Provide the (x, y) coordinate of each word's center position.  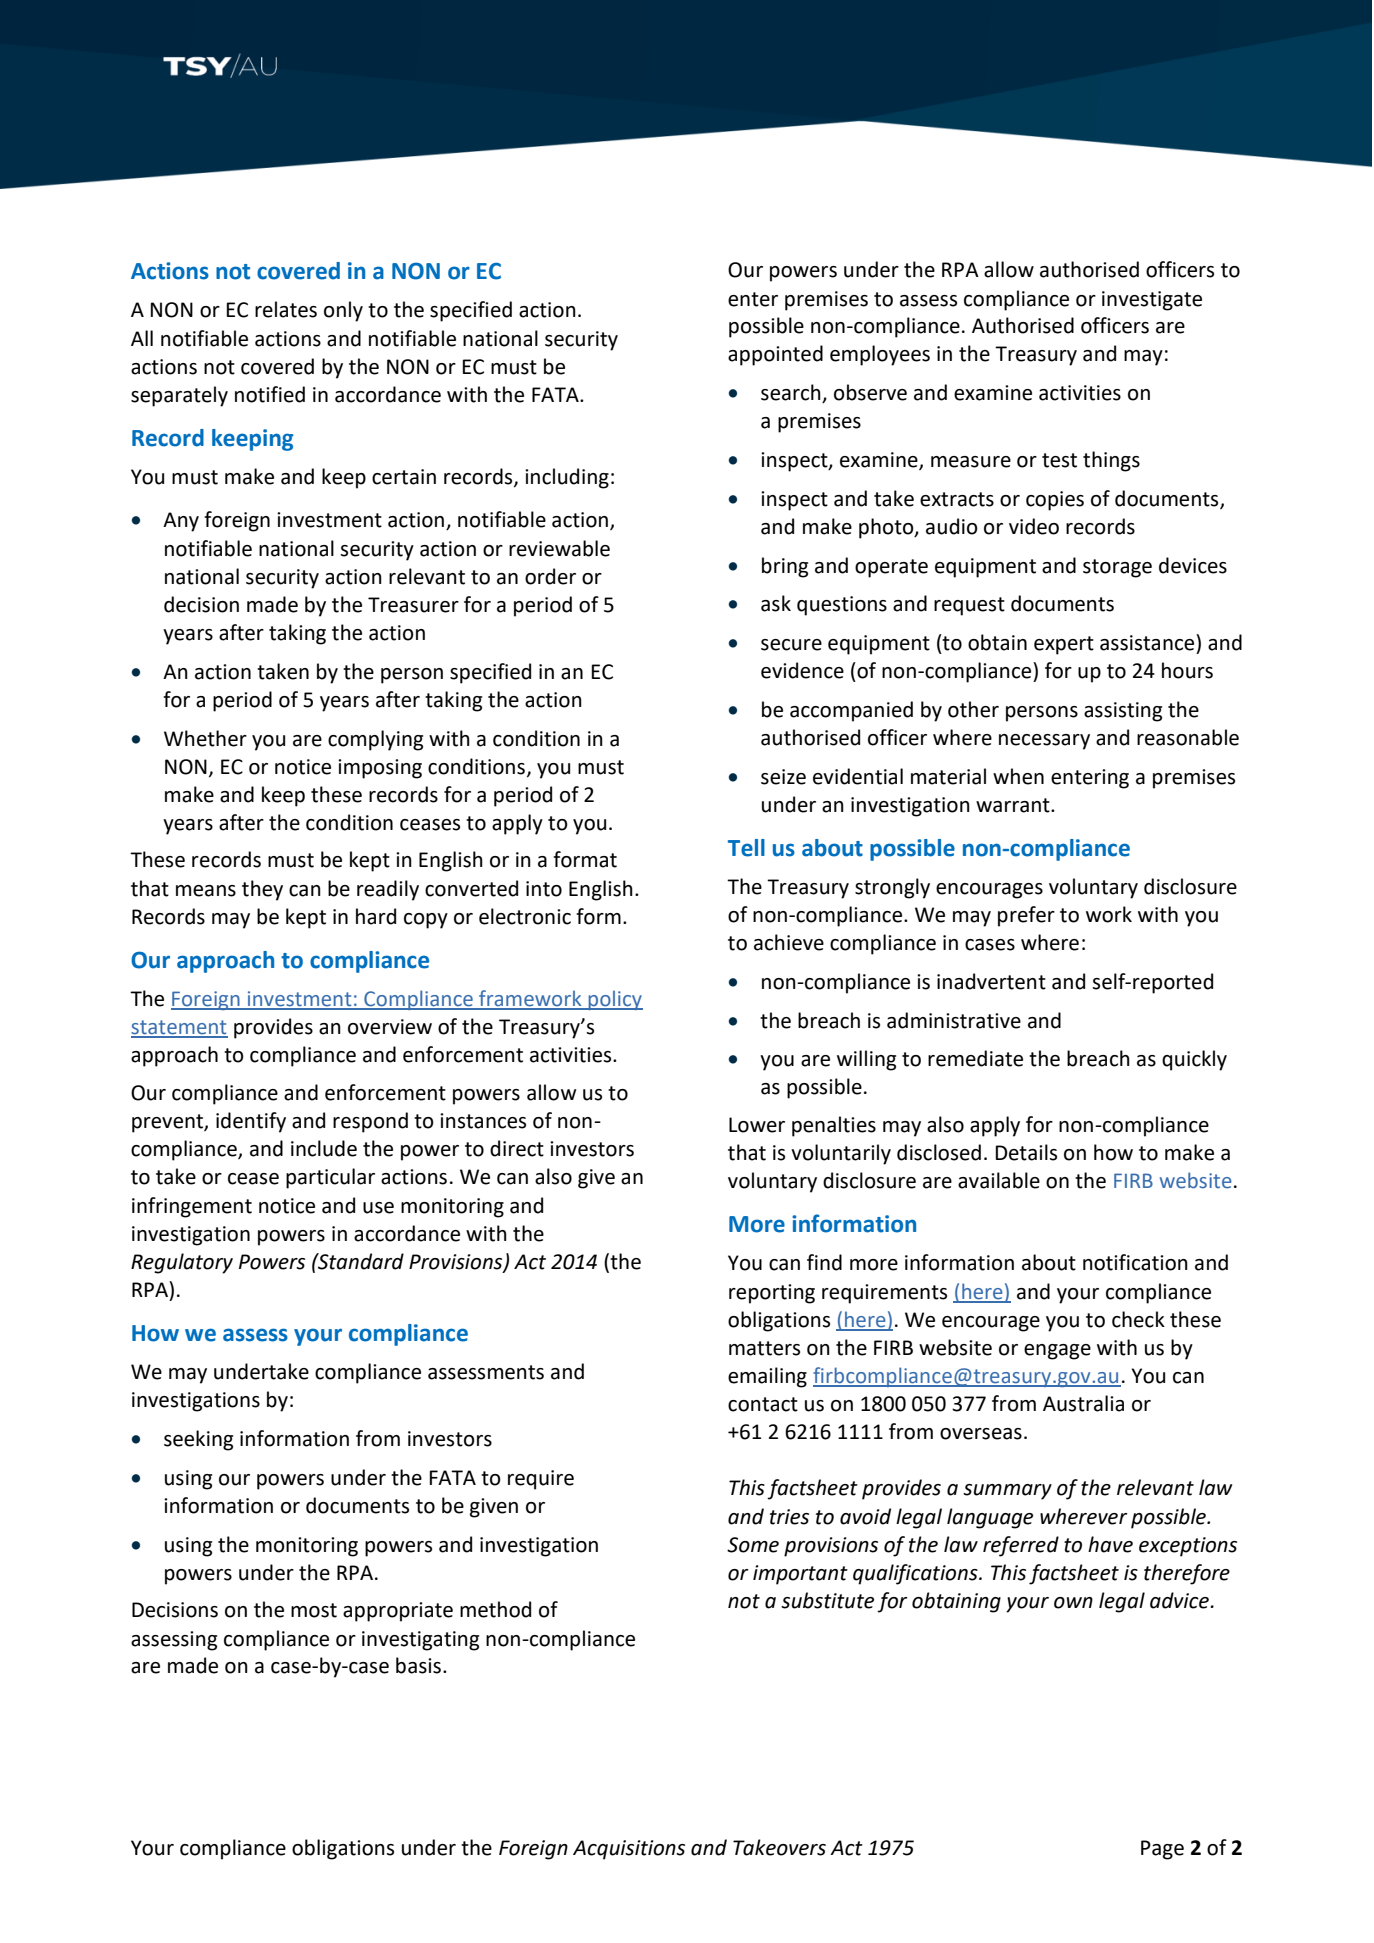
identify (251, 1122)
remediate (975, 1058)
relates (286, 309)
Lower (757, 1125)
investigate (1152, 301)
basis (418, 1665)
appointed (775, 355)
